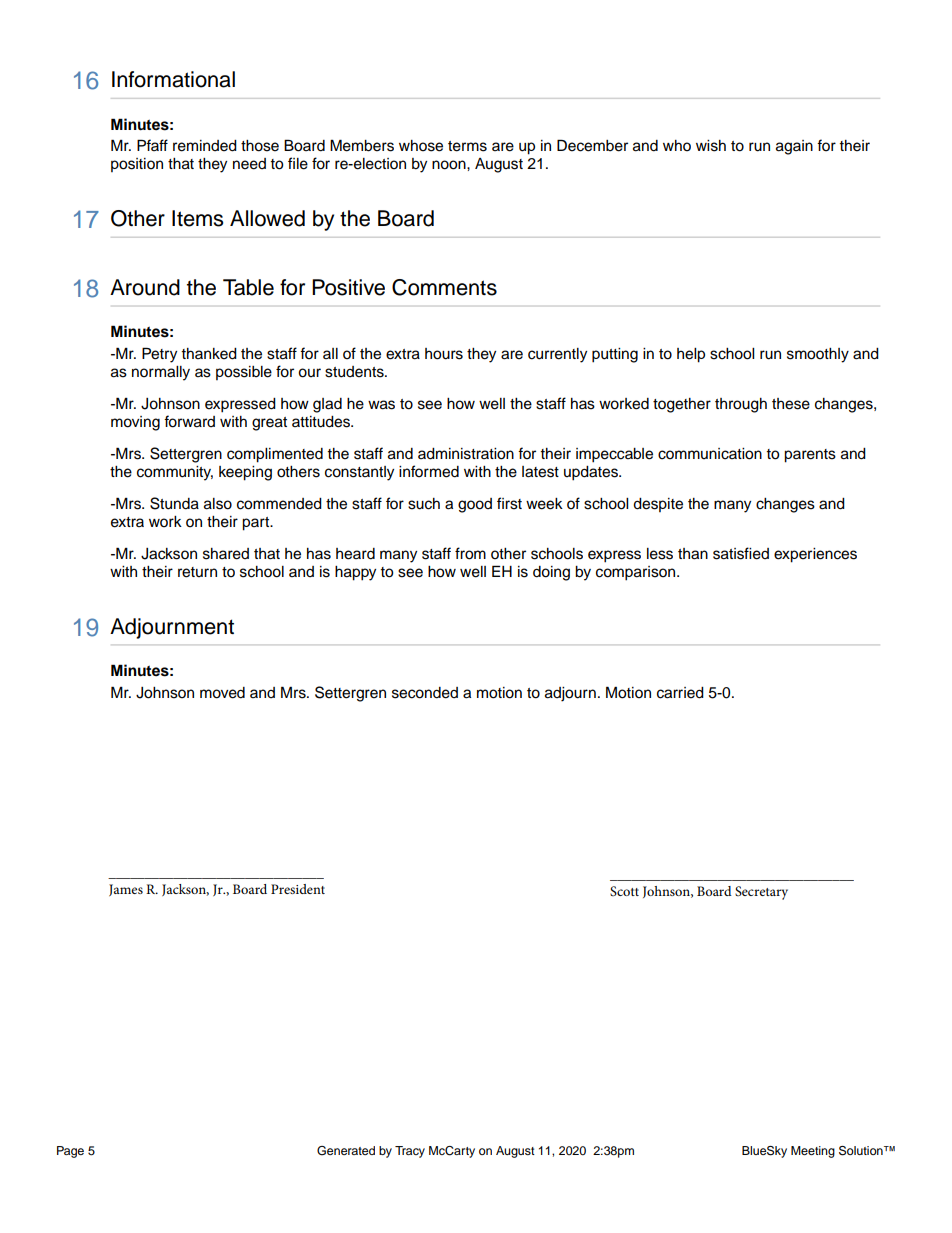  Describe the element at coordinates (410, 1152) in the screenshot. I see `Tracy` at that location.
